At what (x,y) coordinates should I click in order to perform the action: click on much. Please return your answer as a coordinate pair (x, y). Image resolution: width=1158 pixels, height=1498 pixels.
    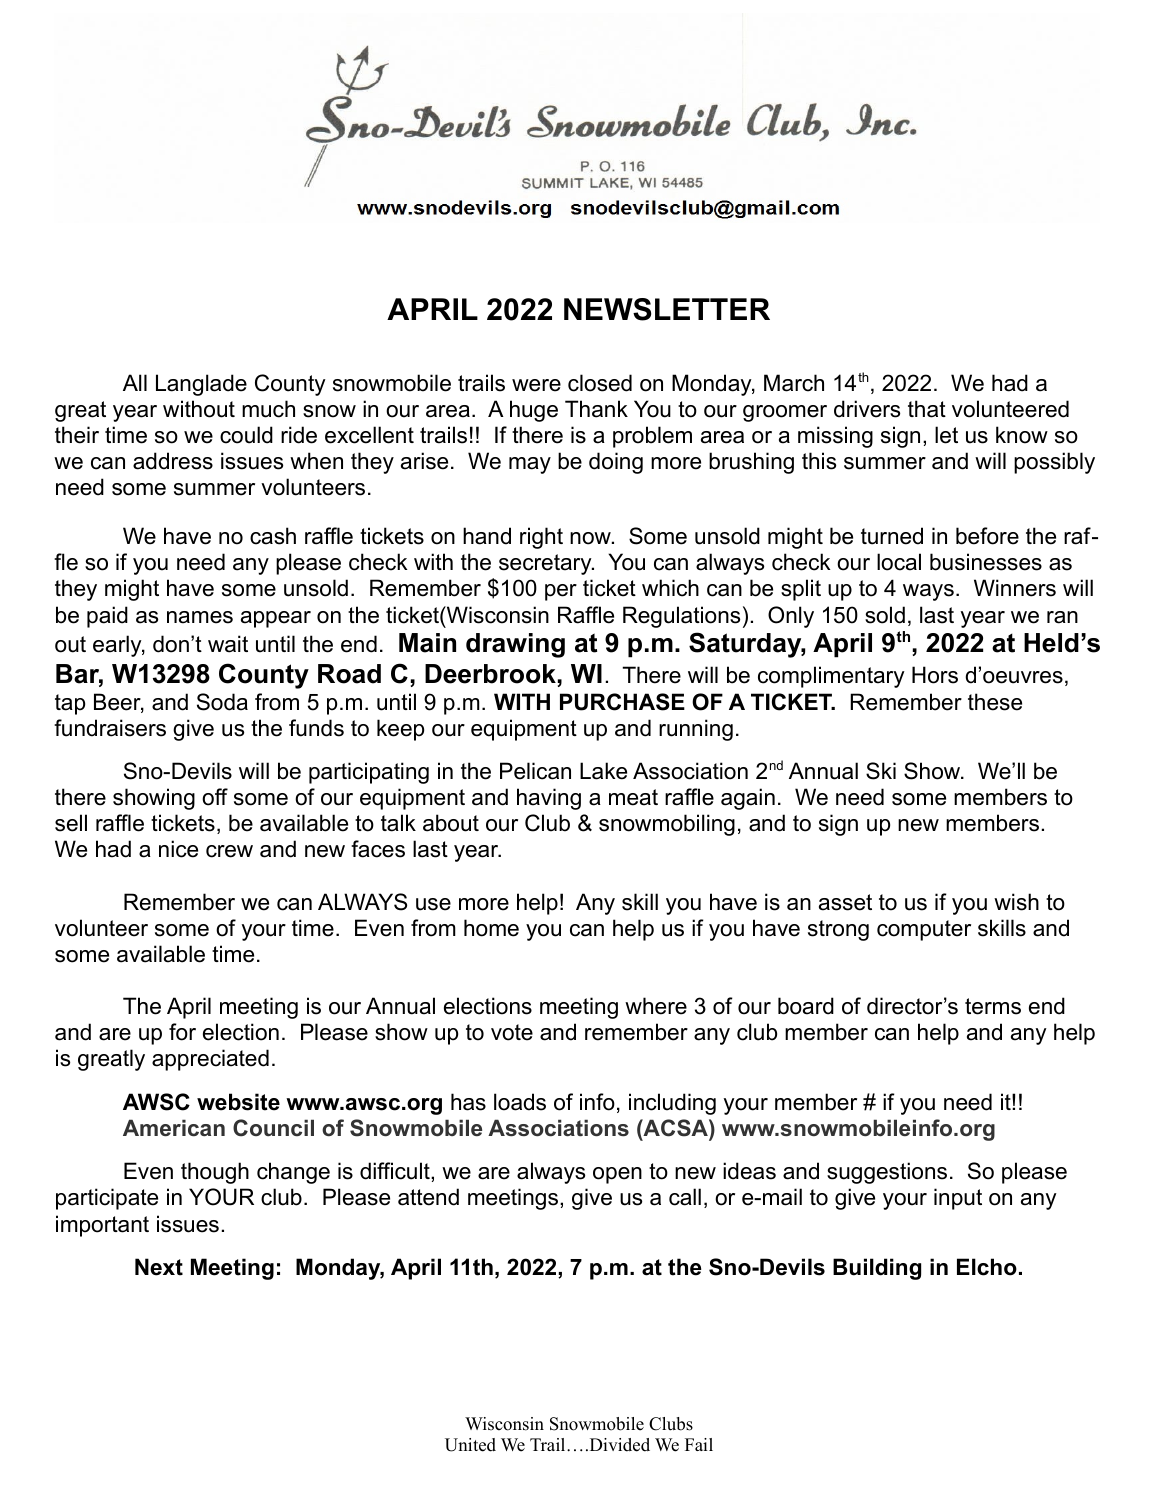
    Looking at the image, I should click on (268, 409).
